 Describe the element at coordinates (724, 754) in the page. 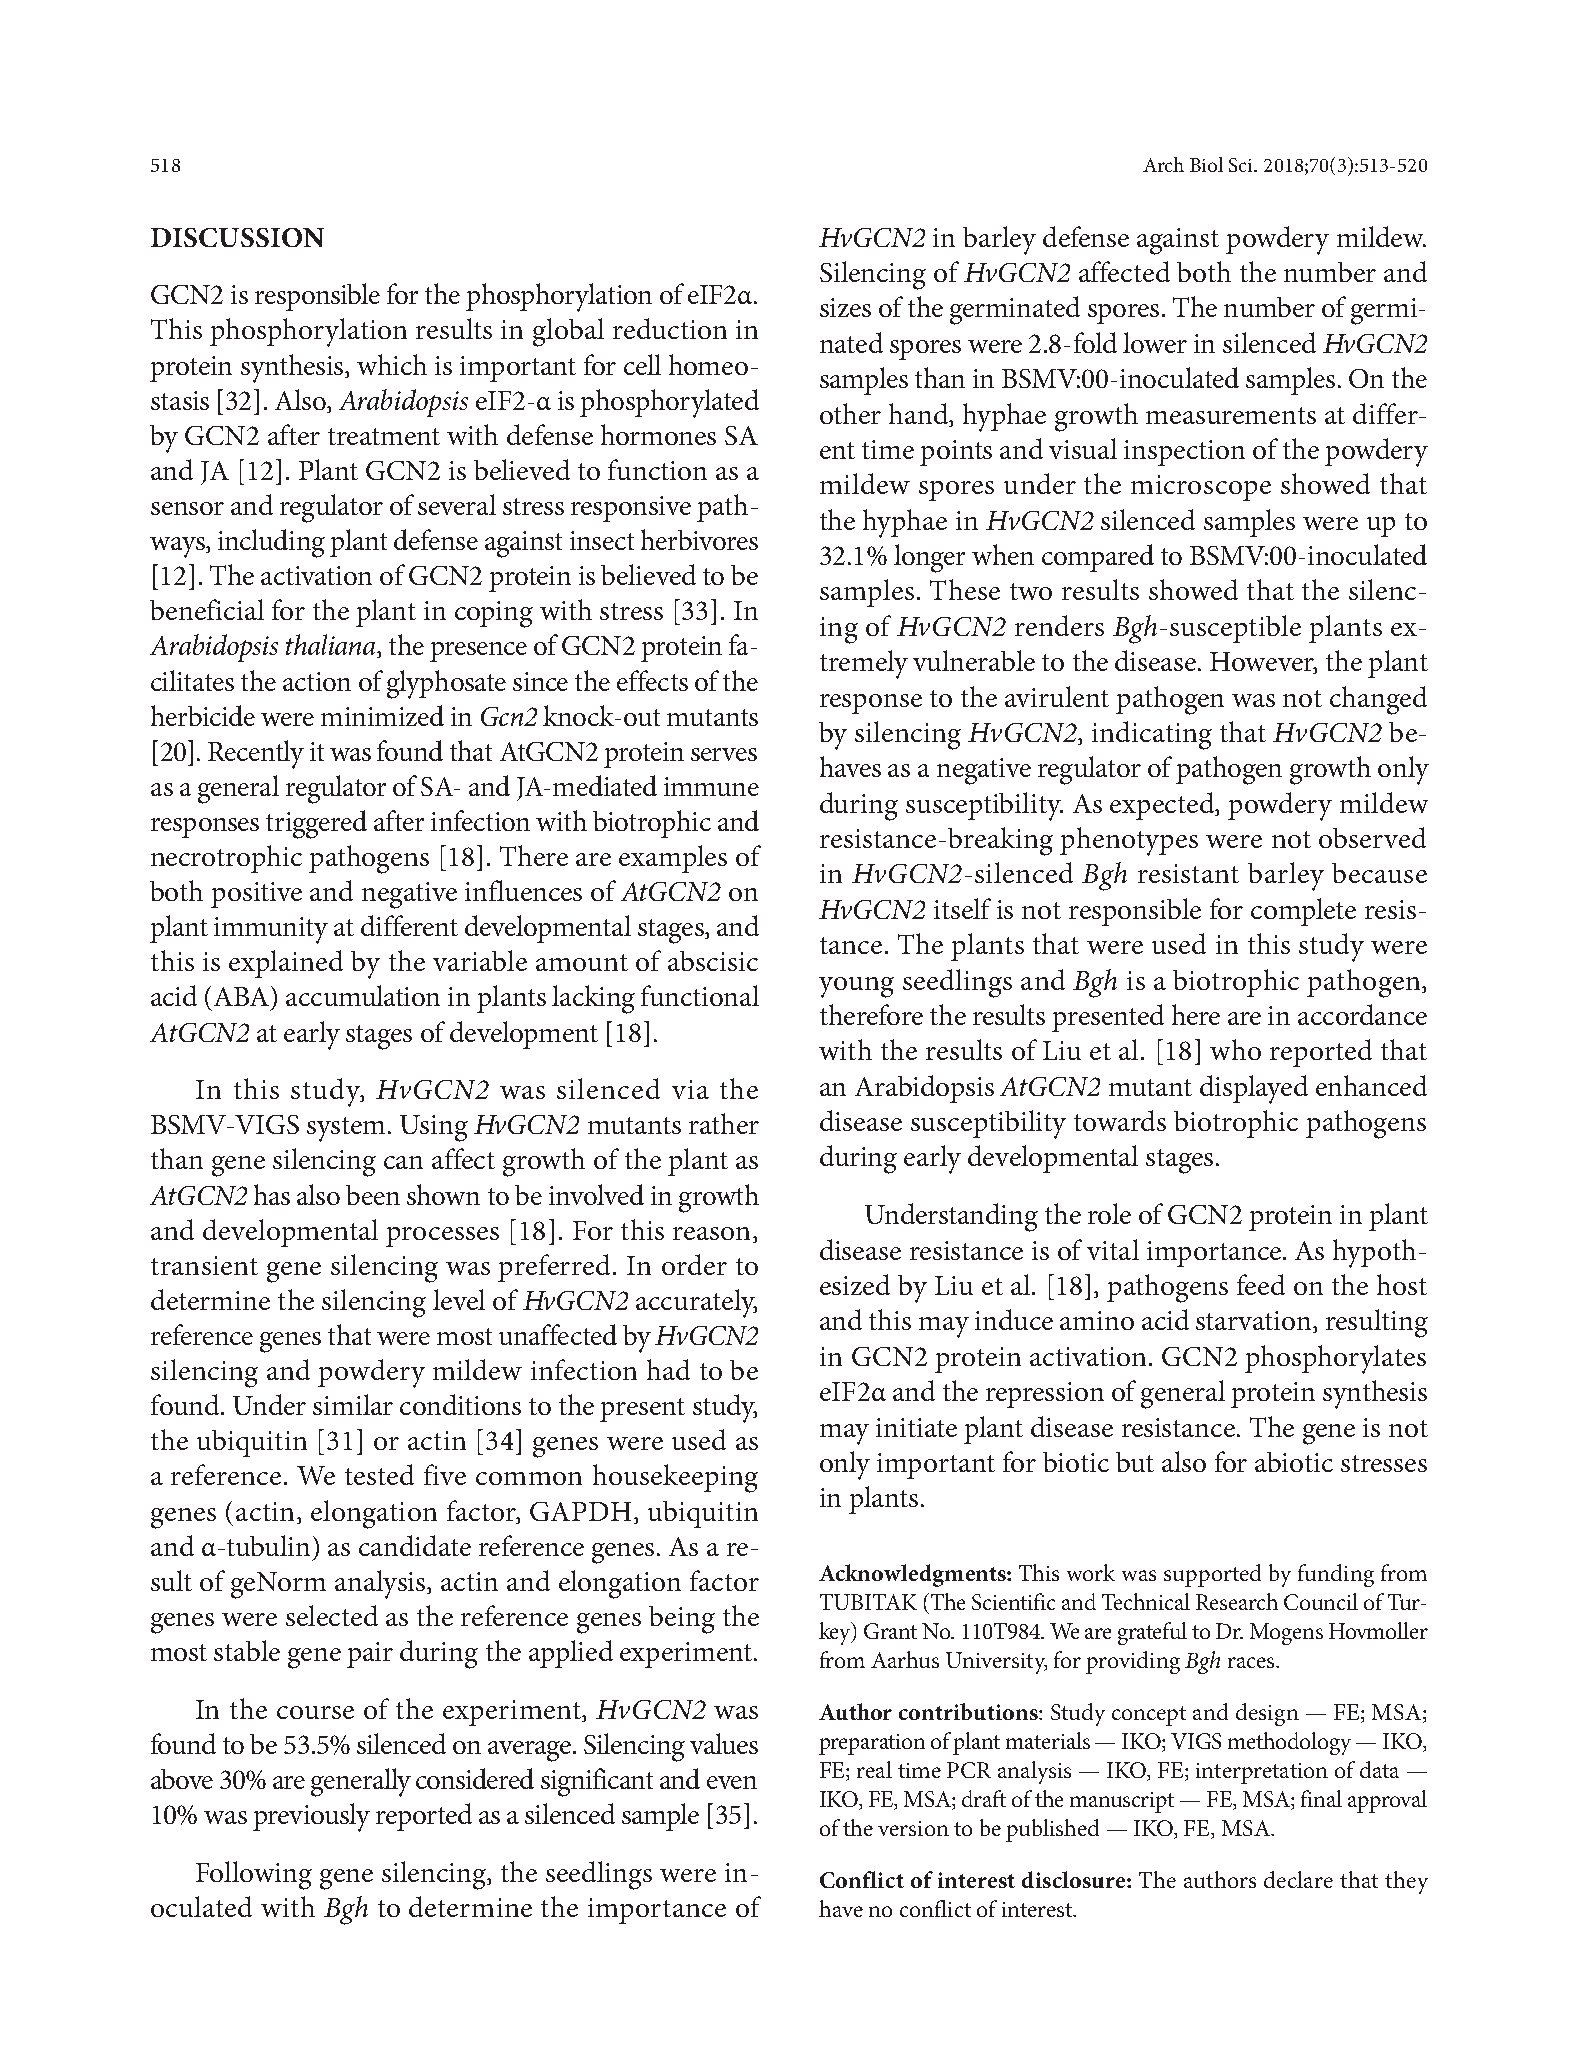

I see `serves` at that location.
